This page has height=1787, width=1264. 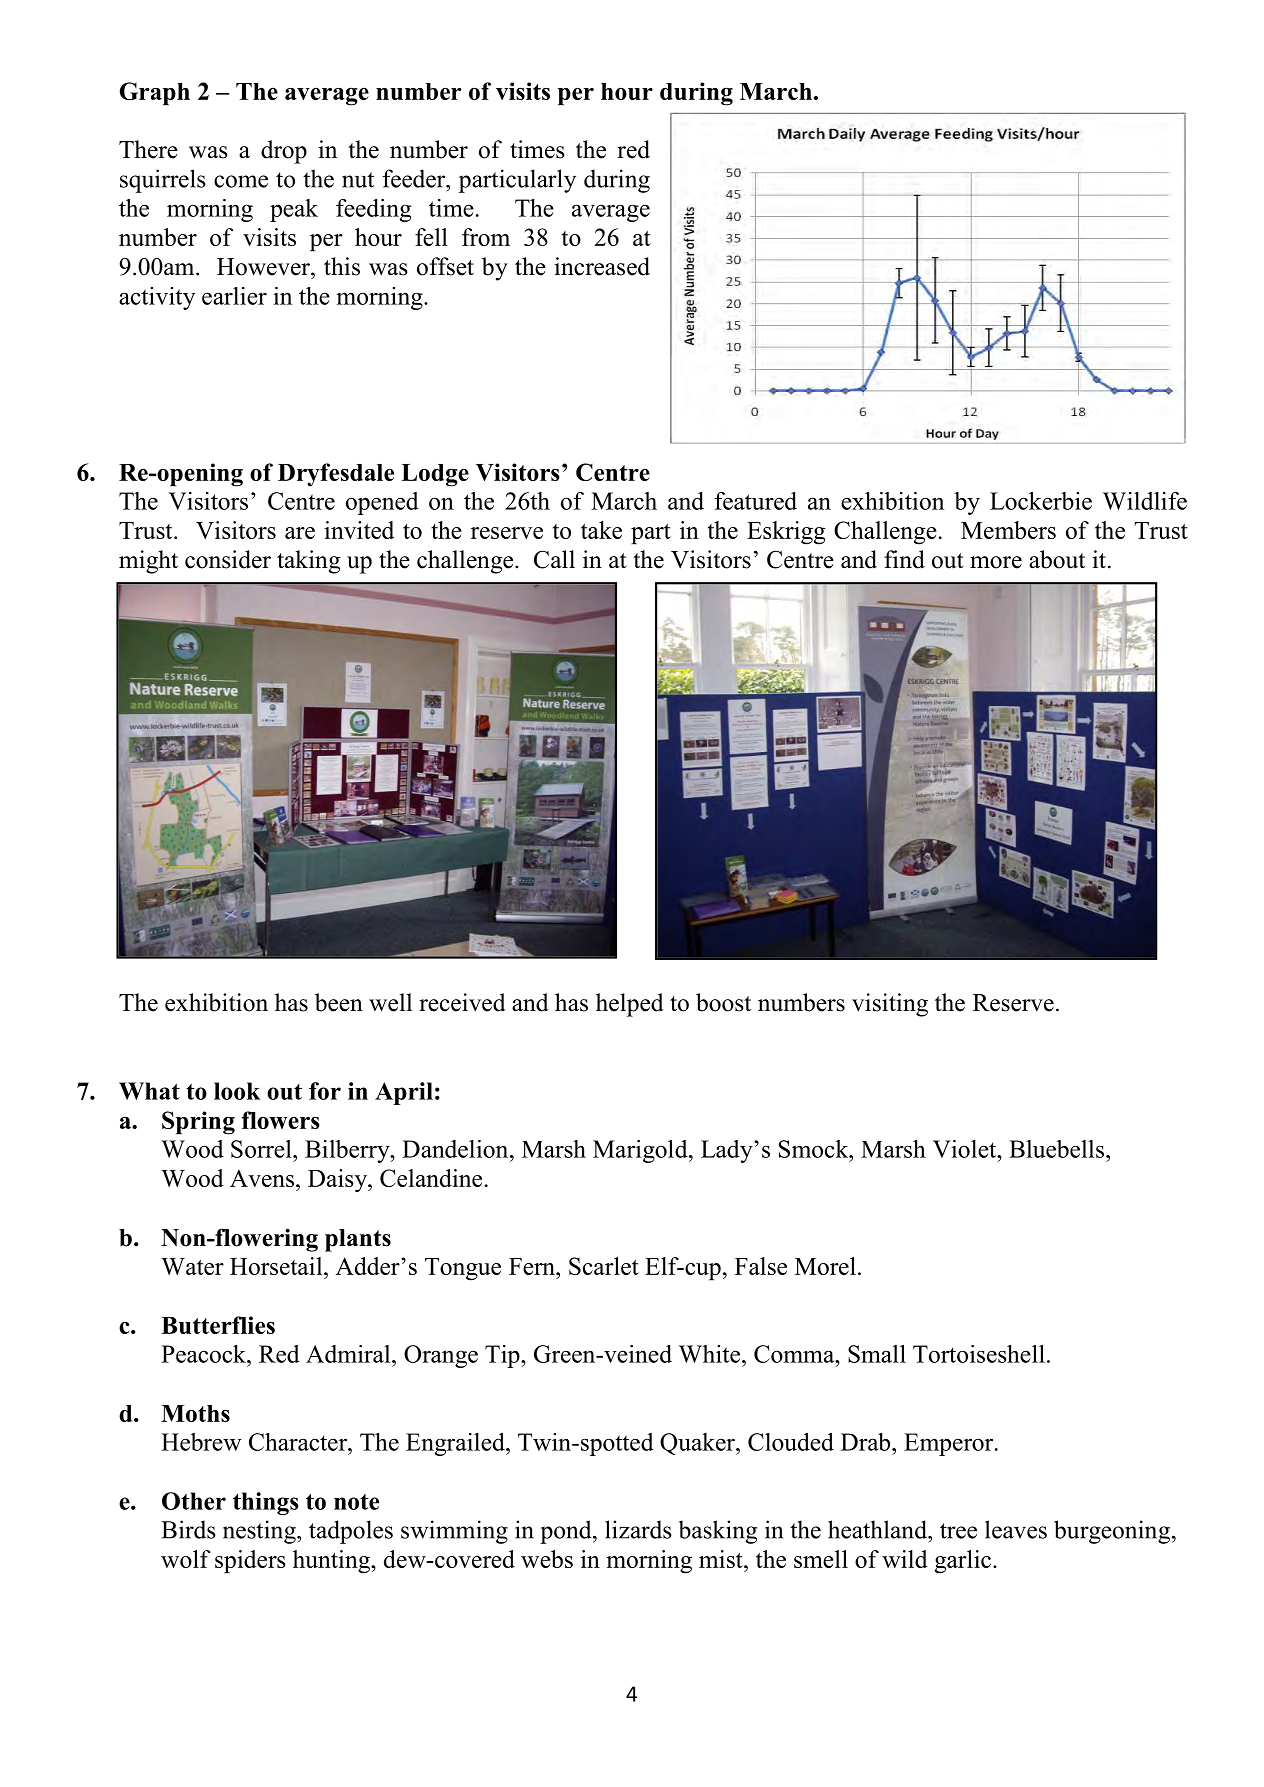 I want to click on drop, so click(x=284, y=152).
